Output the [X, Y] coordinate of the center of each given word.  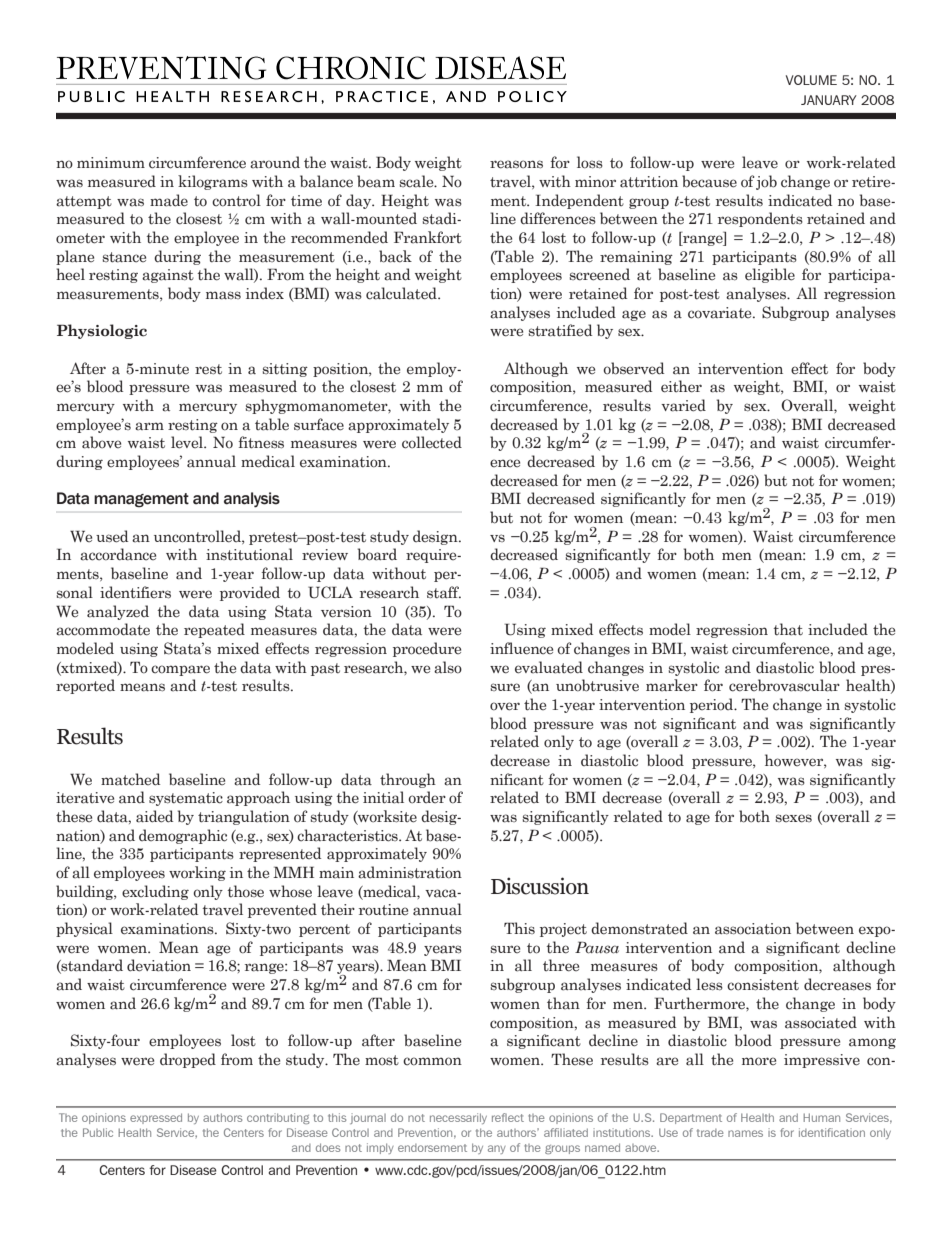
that [788, 629]
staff [444, 592]
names [745, 1133]
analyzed [118, 612]
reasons [516, 164]
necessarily [458, 1118]
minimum [111, 162]
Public [98, 1132]
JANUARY [829, 100]
